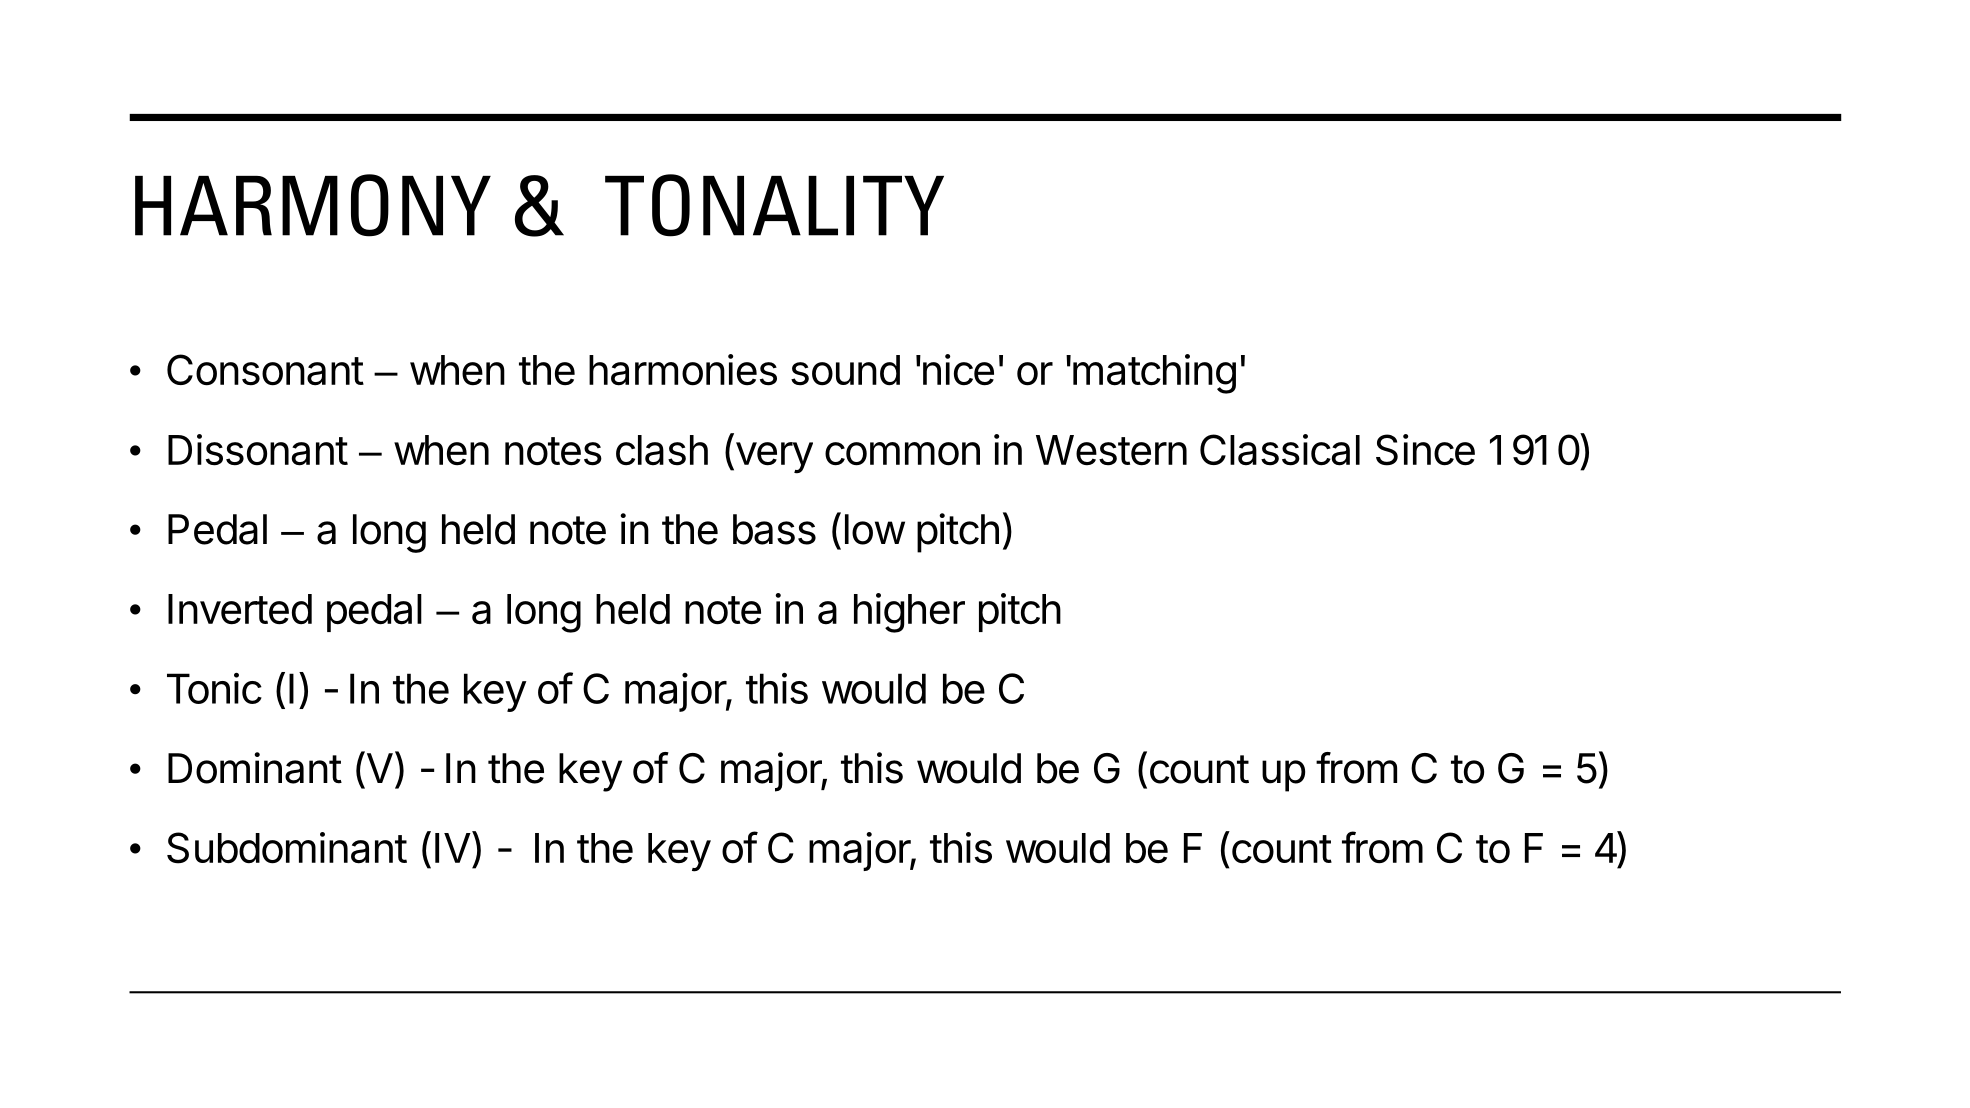  Describe the element at coordinates (258, 450) in the page. I see `Dissonant` at that location.
